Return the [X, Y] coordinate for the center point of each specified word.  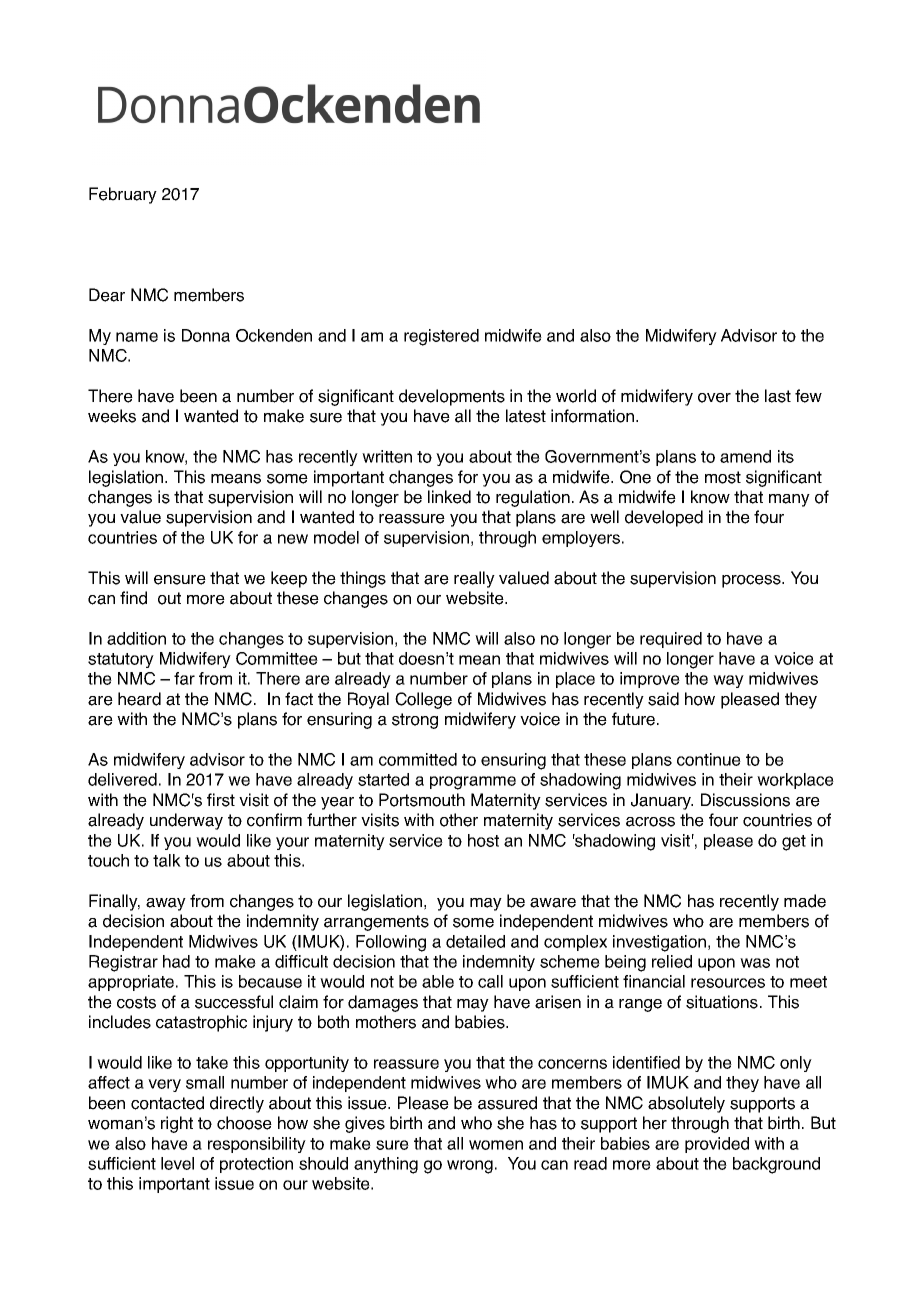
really [474, 579]
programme [473, 783]
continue [709, 759]
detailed [475, 941]
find [133, 598]
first [221, 800]
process [752, 581]
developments [452, 397]
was [755, 963]
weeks [112, 416]
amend [745, 456]
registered [441, 337]
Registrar [123, 963]
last [778, 396]
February [123, 195]
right [177, 1124]
